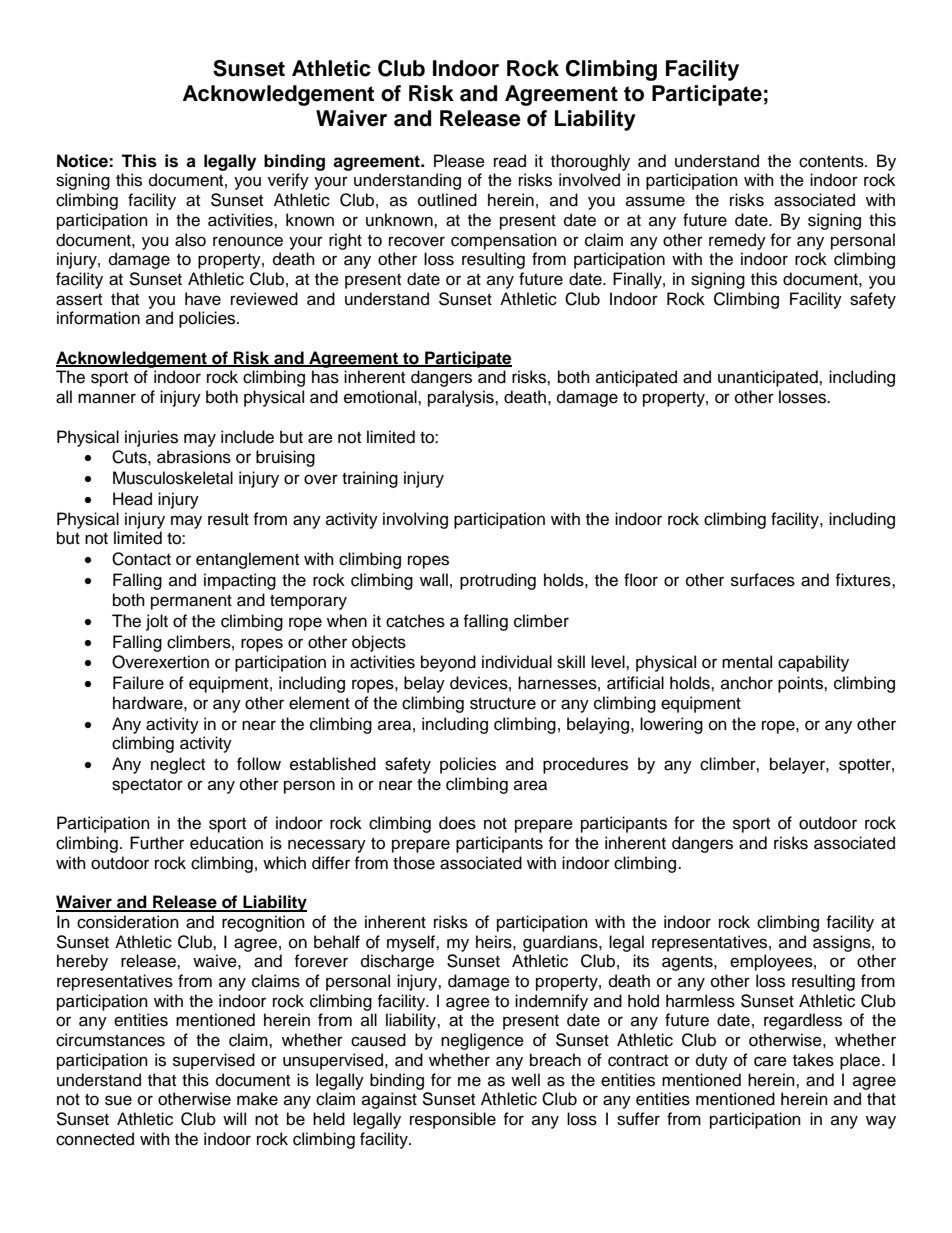 This screenshot has width=952, height=1233. What do you see at coordinates (414, 863) in the screenshot?
I see `those` at bounding box center [414, 863].
